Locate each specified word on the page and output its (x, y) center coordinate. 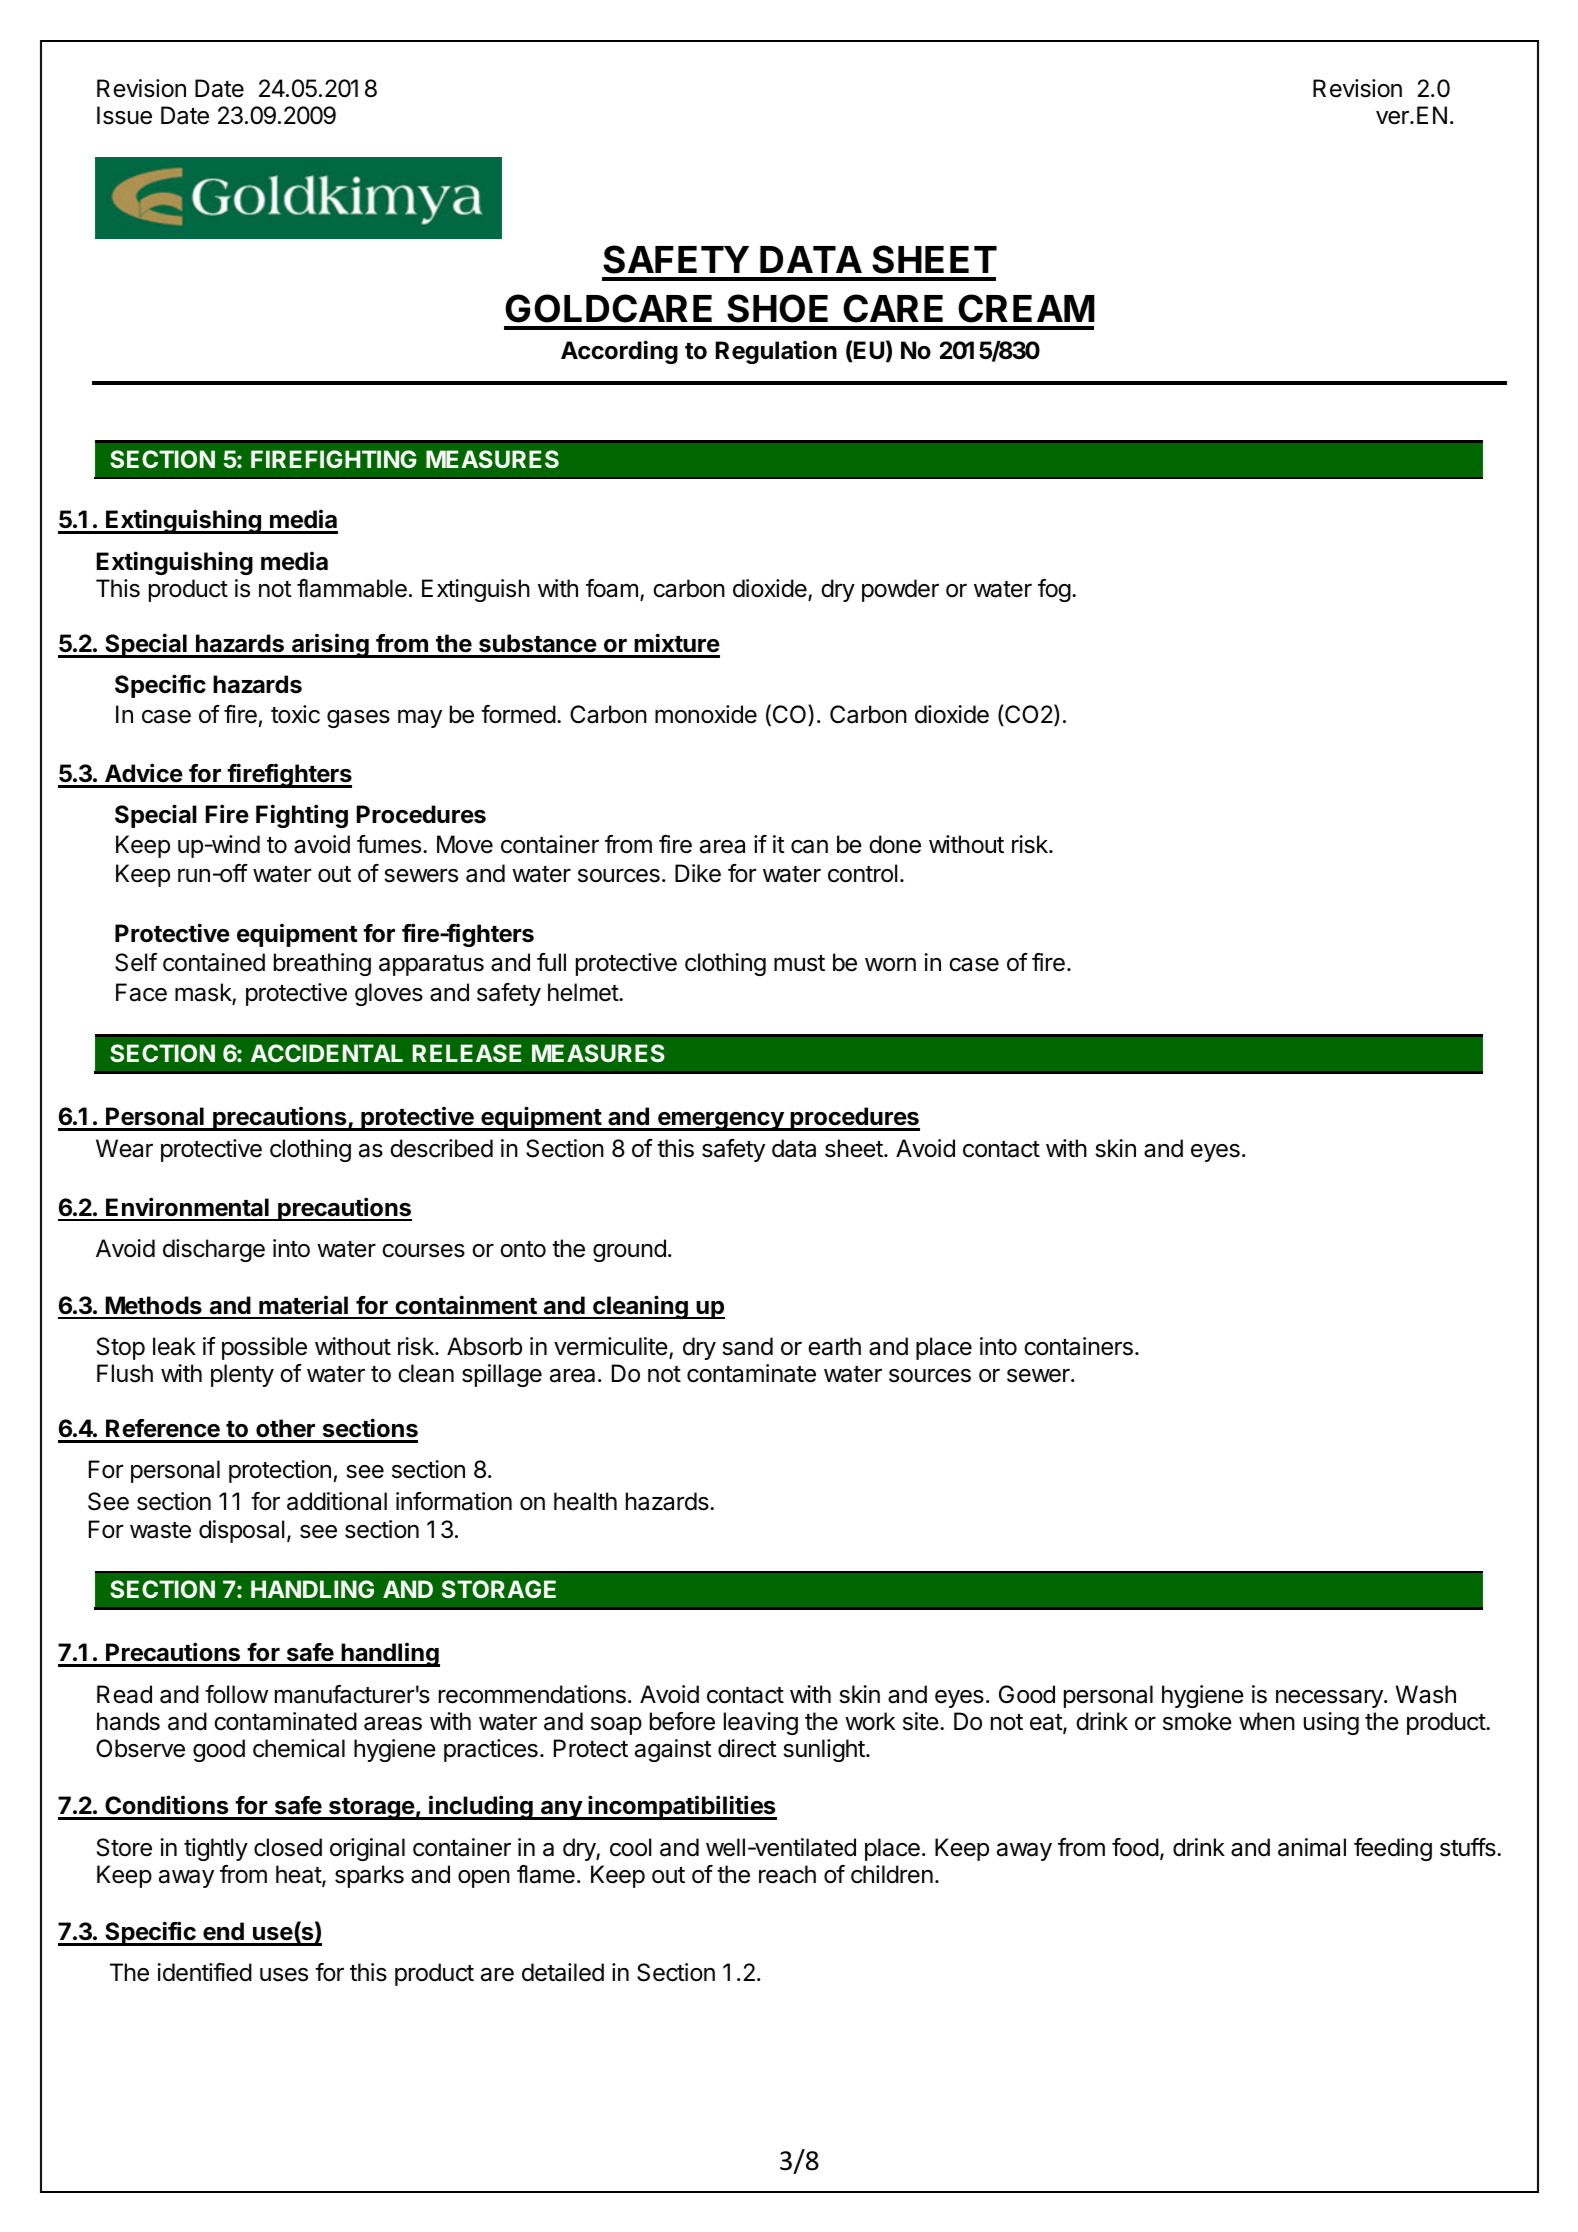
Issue (124, 115)
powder (900, 590)
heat (299, 1875)
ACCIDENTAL (327, 1053)
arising (330, 645)
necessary (1330, 1698)
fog (1054, 590)
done (895, 844)
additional (337, 1501)
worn (890, 965)
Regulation (776, 352)
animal (1312, 1847)
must (799, 963)
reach (787, 1874)
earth (834, 1346)
